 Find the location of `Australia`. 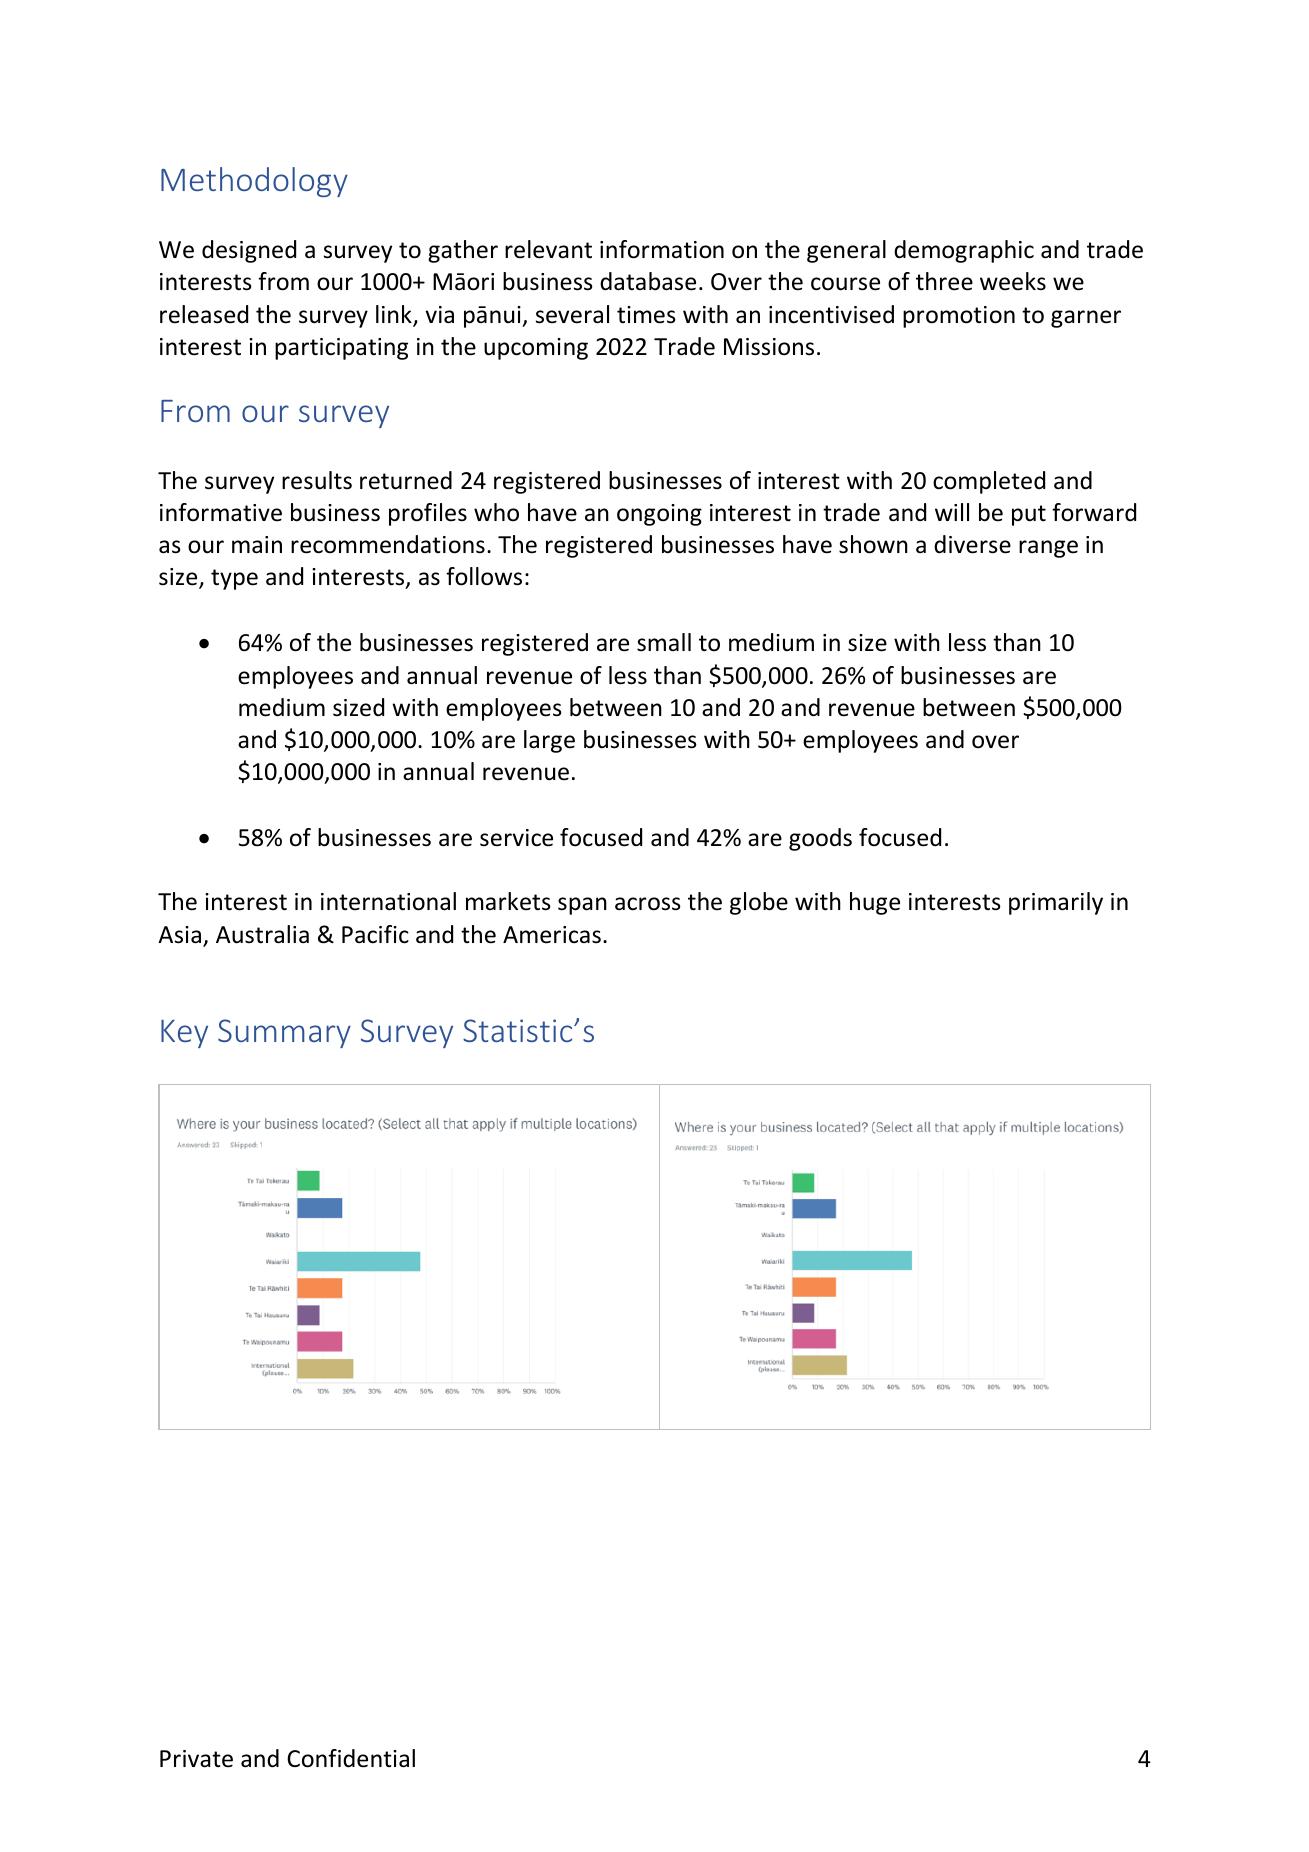

Australia is located at coordinates (262, 934).
